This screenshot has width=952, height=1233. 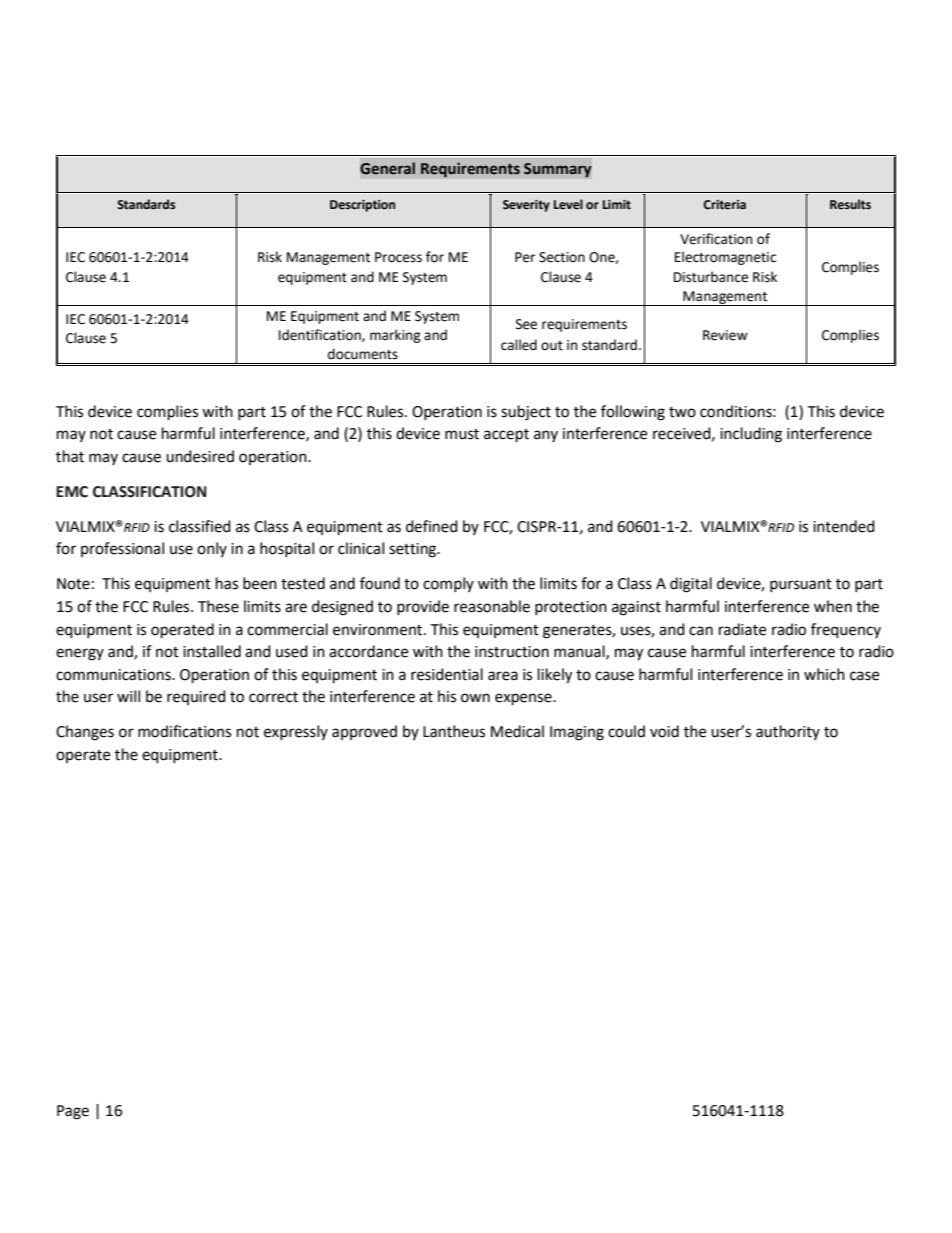 I want to click on radiate, so click(x=742, y=629).
